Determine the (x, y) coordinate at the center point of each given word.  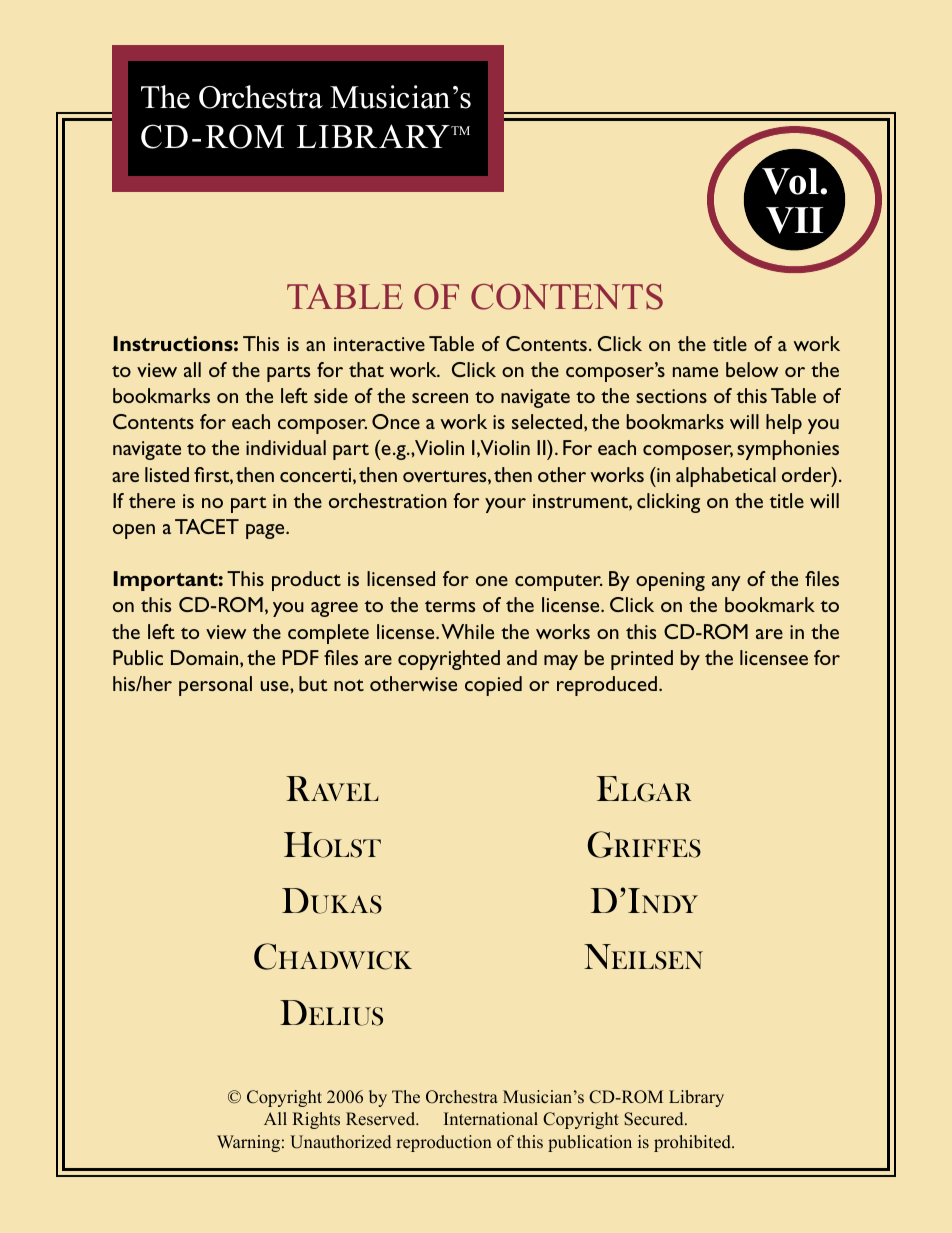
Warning (248, 1143)
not (349, 685)
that (366, 369)
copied (493, 686)
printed (642, 660)
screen (440, 398)
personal (215, 686)
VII (794, 220)
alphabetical (726, 477)
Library (696, 1098)
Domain (206, 657)
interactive (379, 344)
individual (286, 447)
